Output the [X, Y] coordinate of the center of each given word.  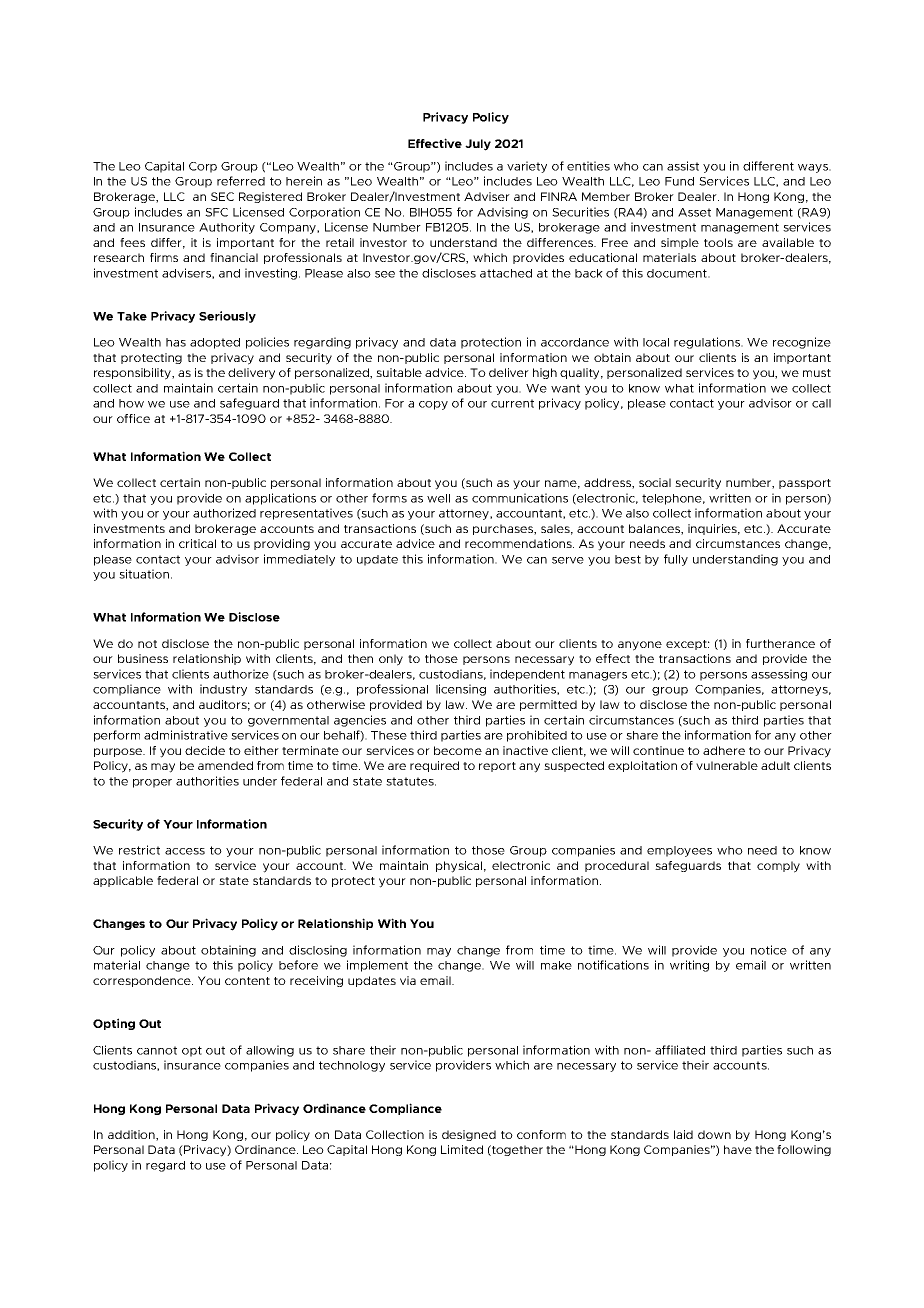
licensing [461, 690]
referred [241, 181]
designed [469, 1135]
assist [683, 166]
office [133, 418]
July [478, 145]
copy [433, 405]
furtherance [780, 643]
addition [132, 1135]
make [556, 965]
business [143, 658]
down [714, 1134]
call [821, 403]
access [185, 851]
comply [778, 867]
